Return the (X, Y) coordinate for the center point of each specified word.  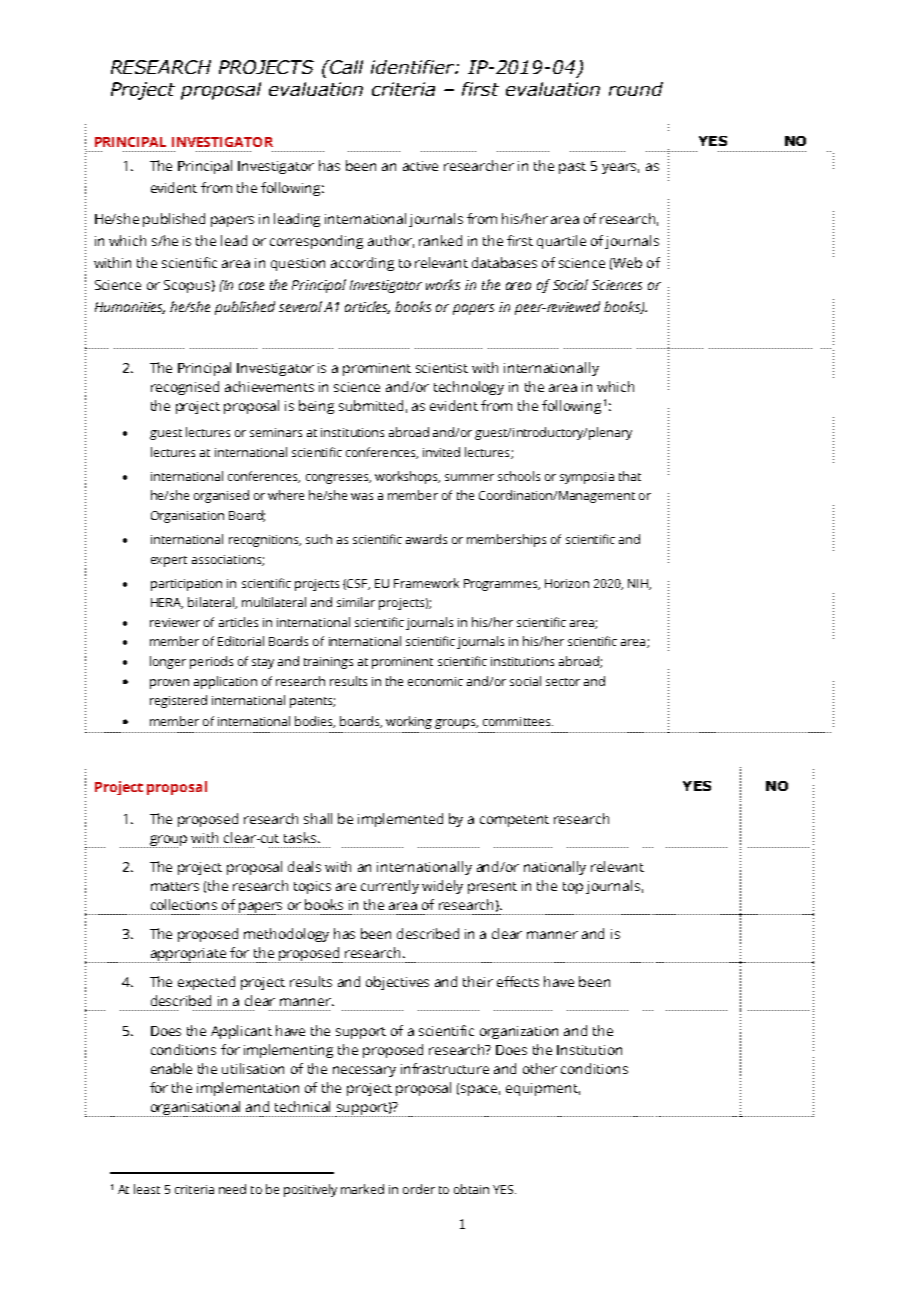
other (540, 1068)
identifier (414, 67)
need (232, 1189)
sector (563, 682)
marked (362, 1189)
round (636, 89)
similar (356, 602)
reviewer (175, 622)
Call (345, 67)
